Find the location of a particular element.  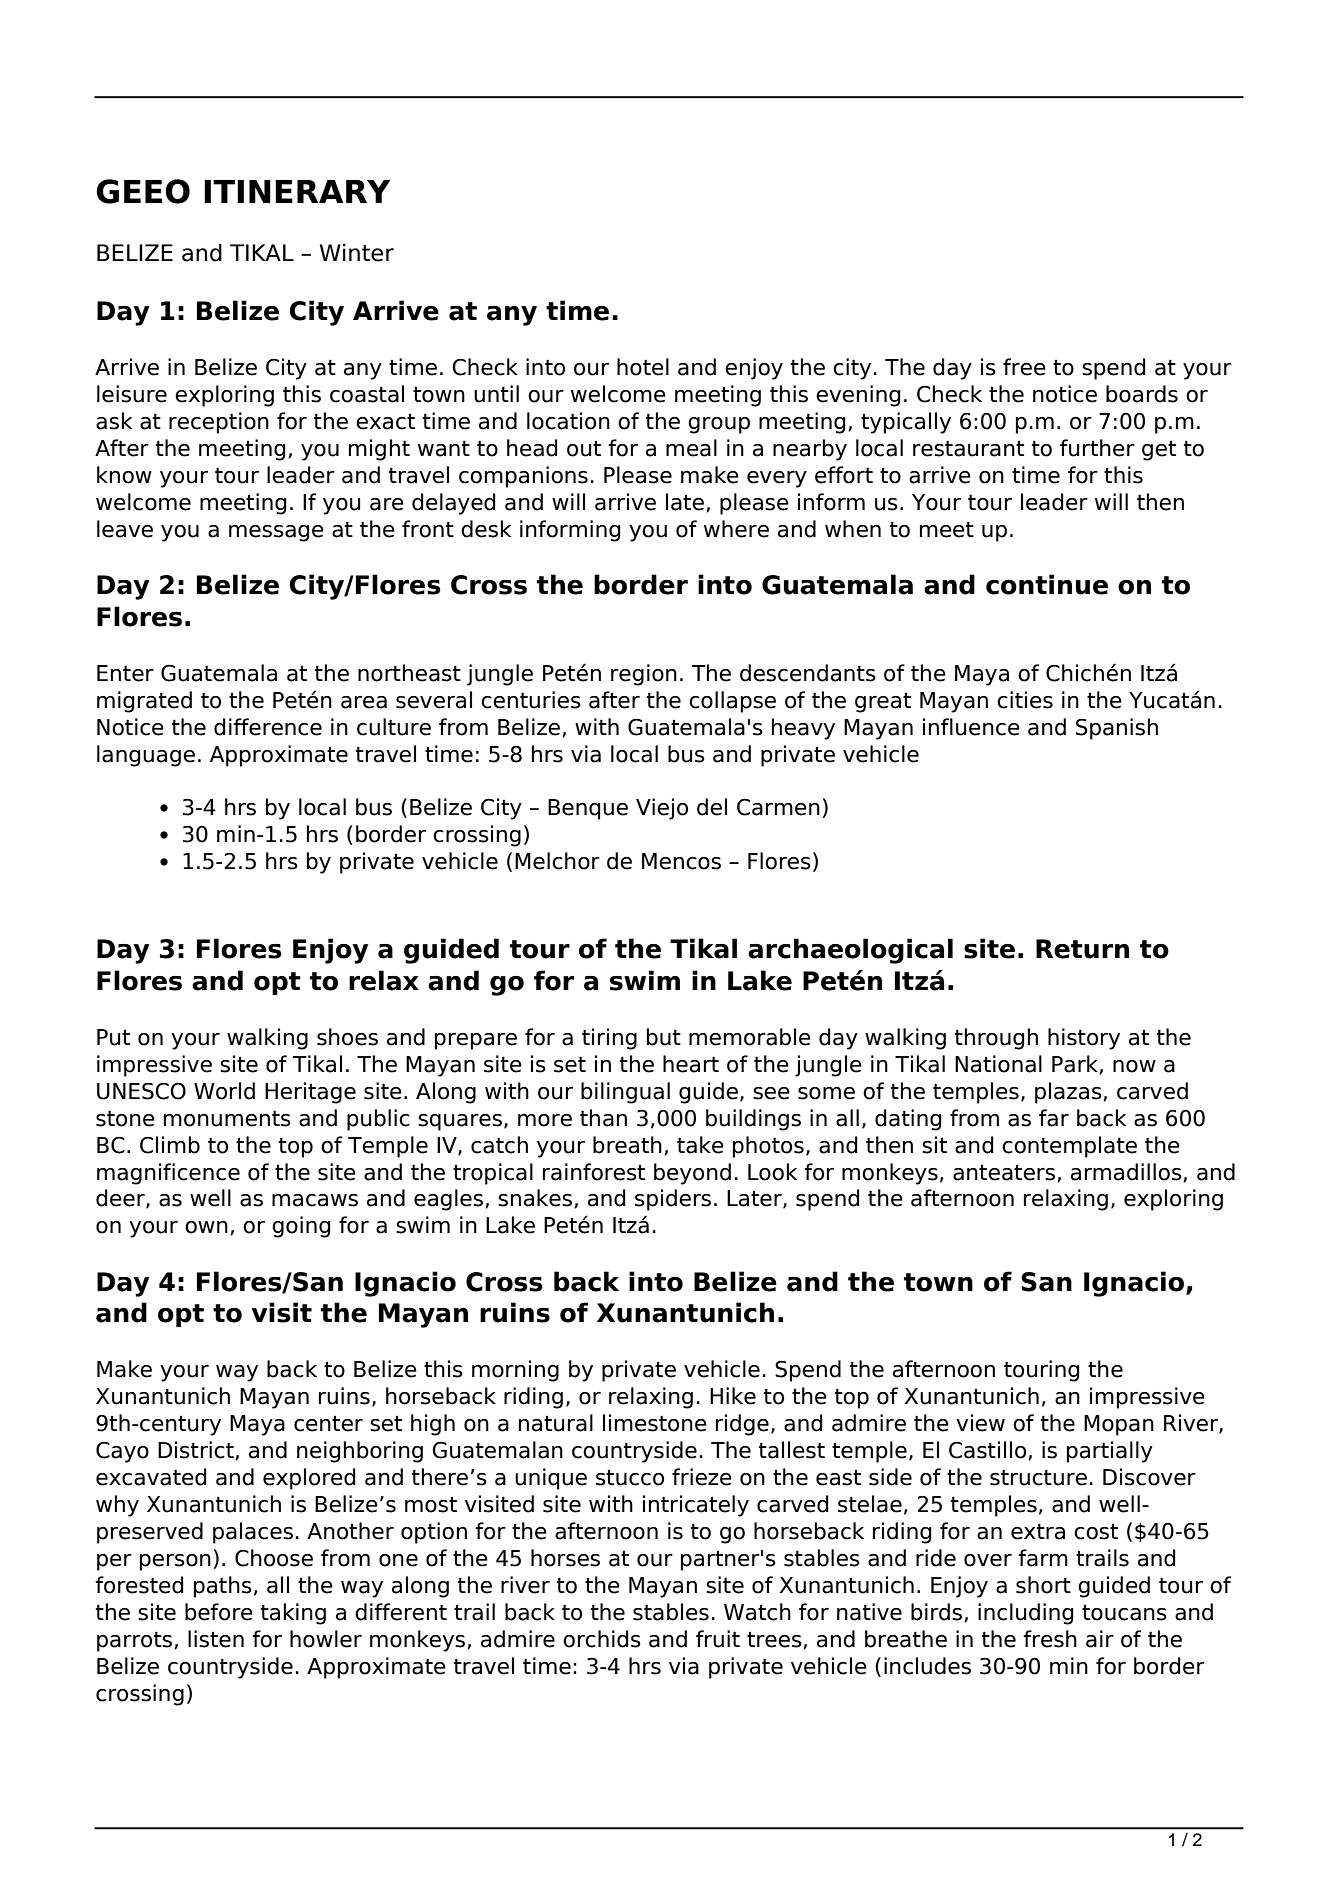

Return is located at coordinates (1082, 949).
